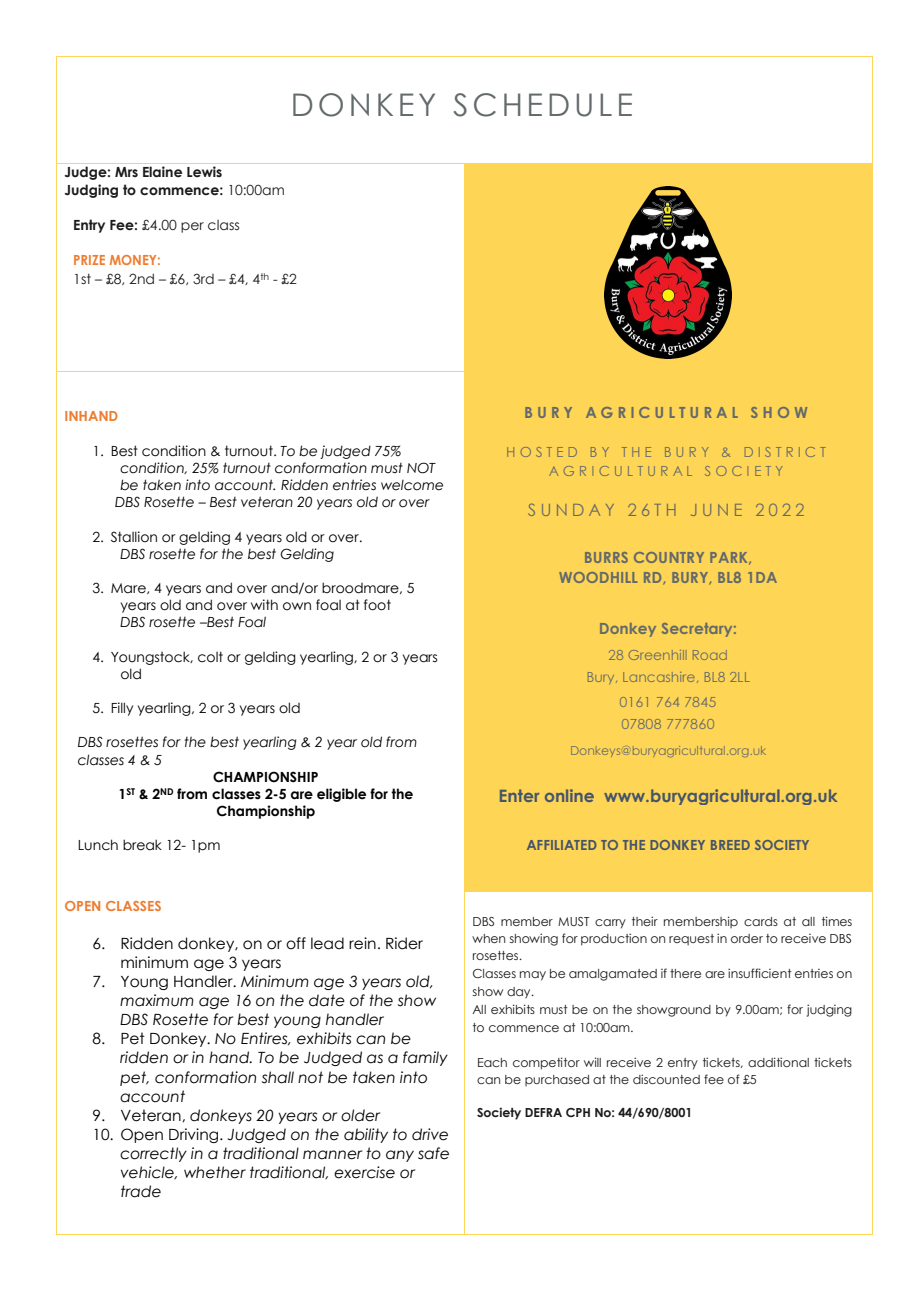 The image size is (924, 1309). Describe the element at coordinates (488, 938) in the screenshot. I see `when` at that location.
